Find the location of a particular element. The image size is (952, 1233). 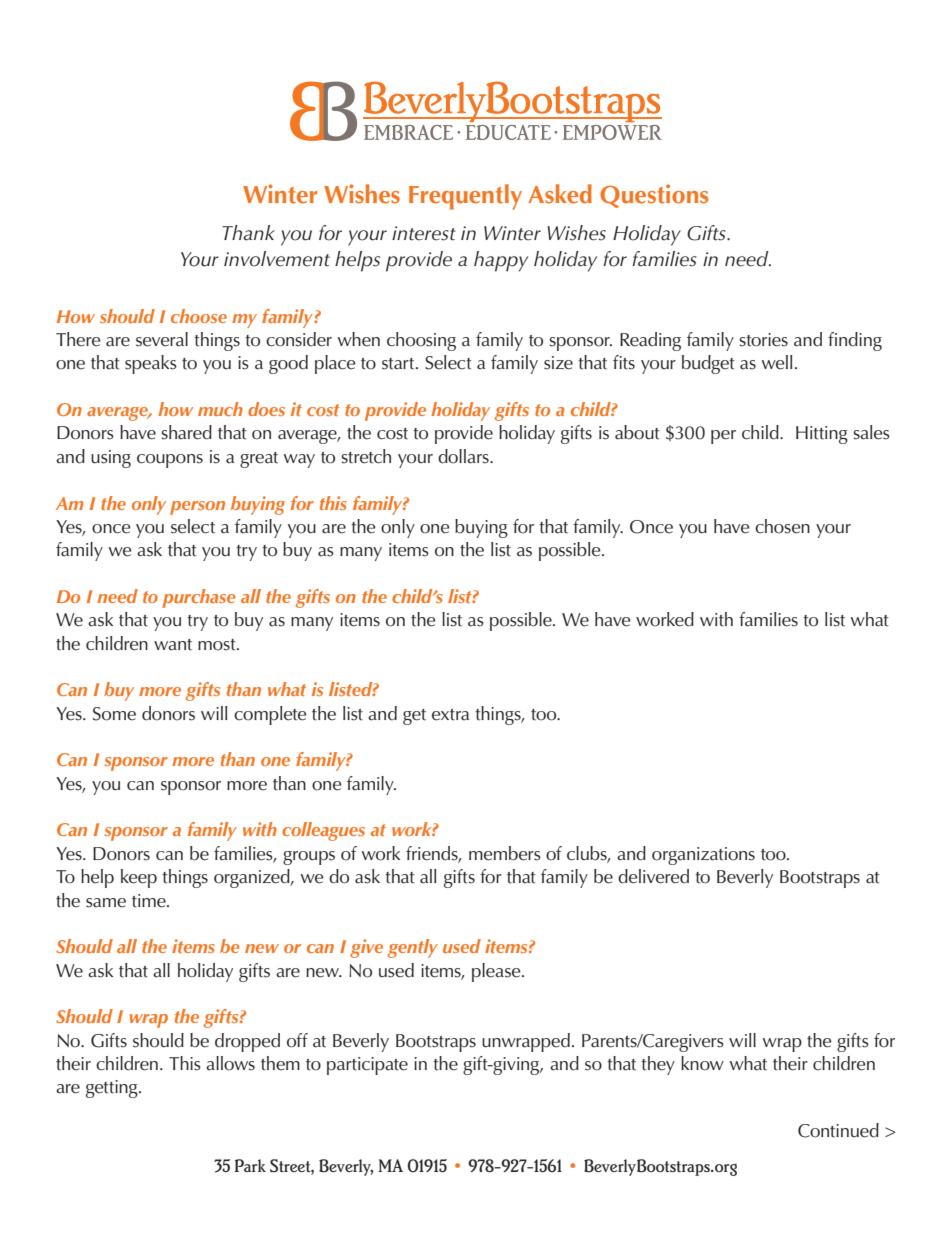

Questions is located at coordinates (654, 196).
